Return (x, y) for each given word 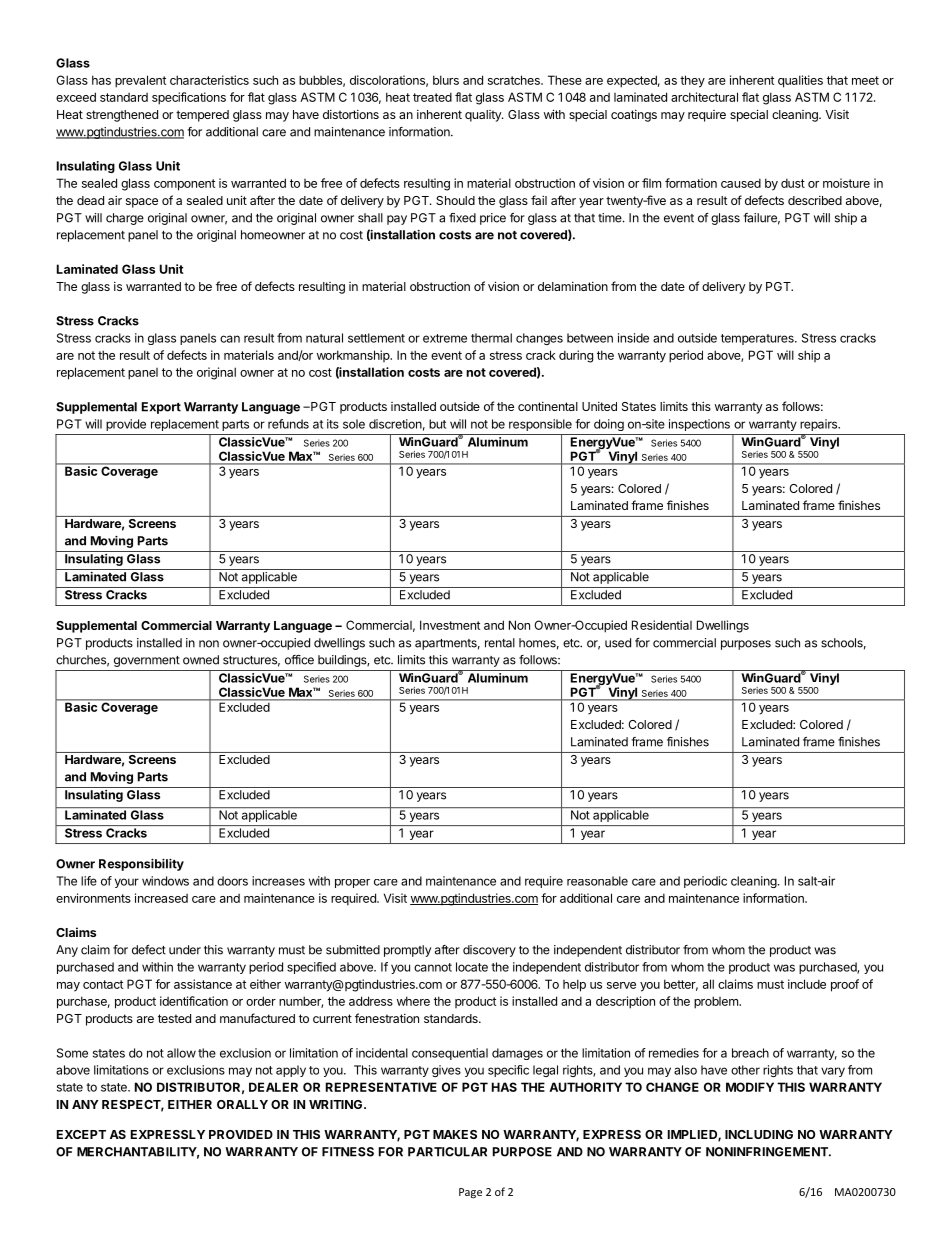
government (147, 661)
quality (484, 116)
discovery (489, 951)
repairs (820, 425)
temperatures (758, 339)
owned (201, 660)
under (185, 950)
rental (500, 643)
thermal (491, 338)
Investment (450, 625)
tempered (202, 116)
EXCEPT (81, 1134)
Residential (662, 625)
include (807, 984)
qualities (800, 81)
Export (161, 408)
